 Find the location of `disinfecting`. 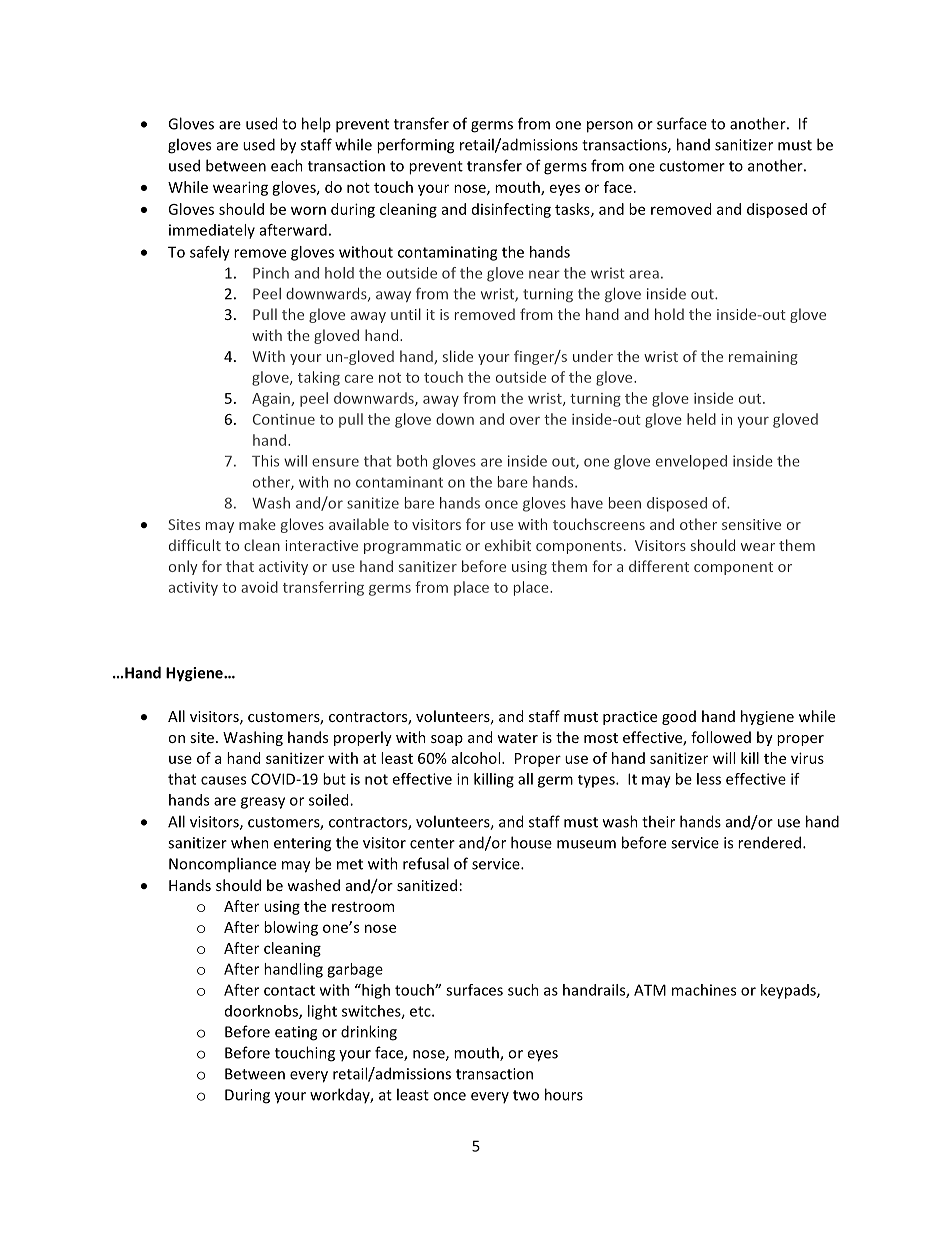

disinfecting is located at coordinates (511, 210).
